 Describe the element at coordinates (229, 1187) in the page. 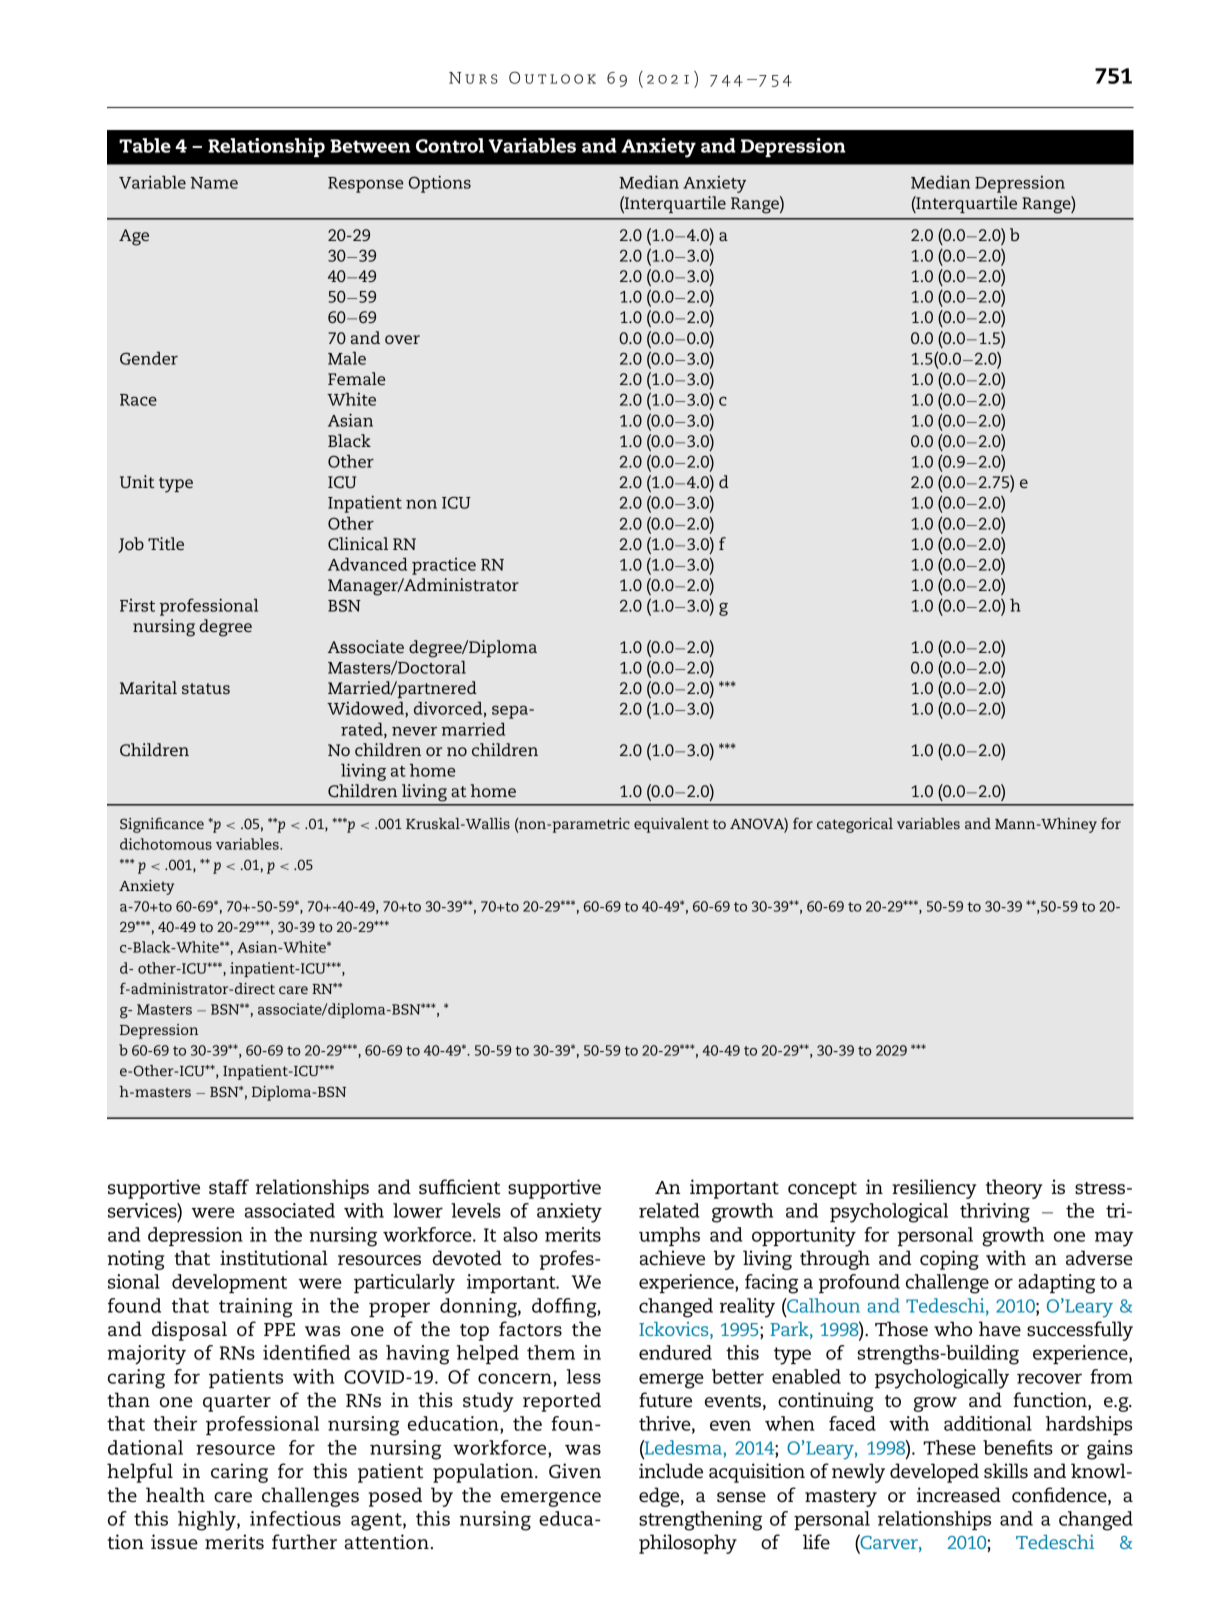

I see `staff` at that location.
